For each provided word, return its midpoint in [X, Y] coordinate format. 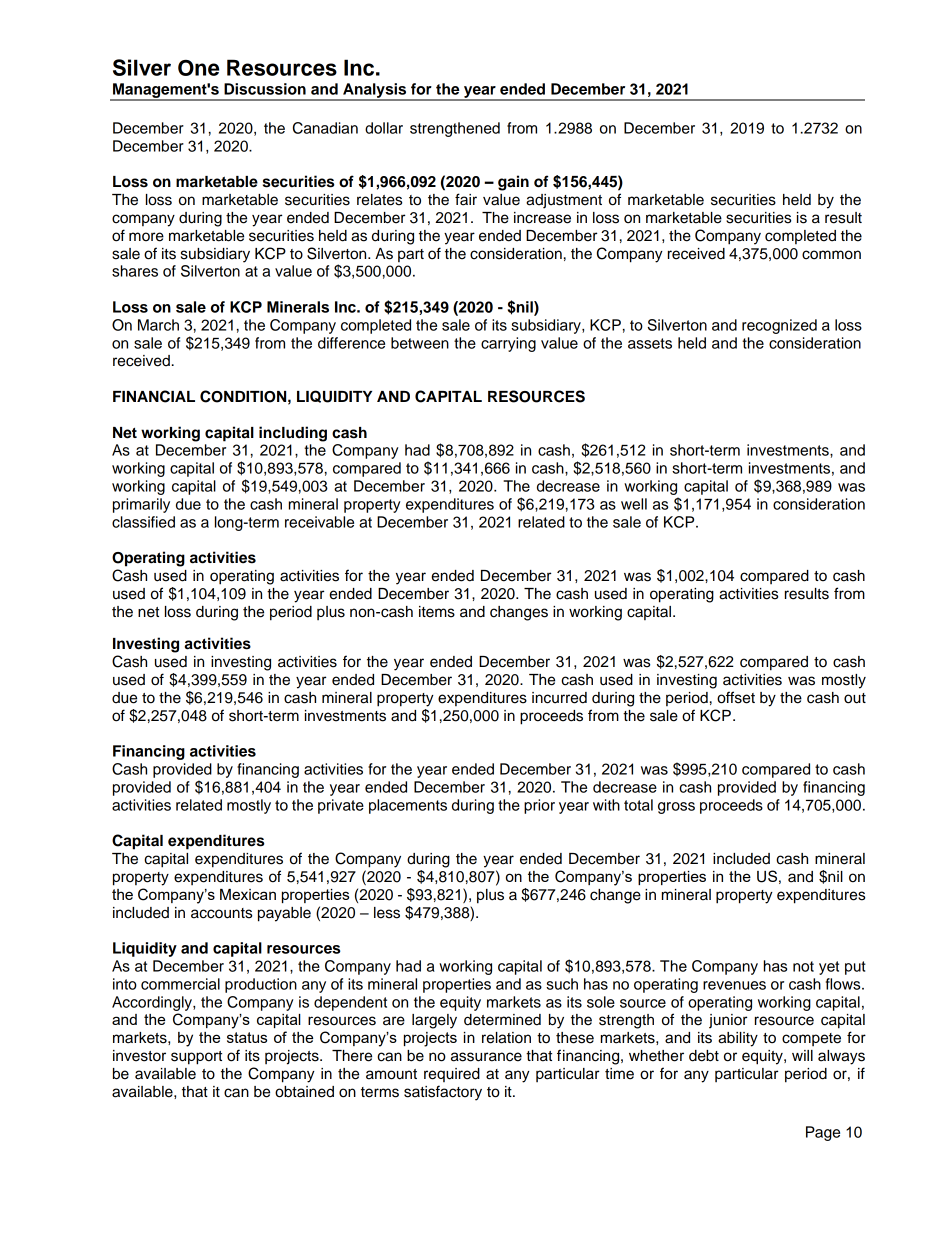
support [196, 1058]
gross [676, 808]
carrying [508, 344]
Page [823, 1133]
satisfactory [443, 1093]
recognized [779, 326]
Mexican [248, 894]
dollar [384, 128]
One [198, 68]
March [158, 325]
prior [539, 806]
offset [736, 697]
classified [143, 522]
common [831, 255]
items [437, 612]
